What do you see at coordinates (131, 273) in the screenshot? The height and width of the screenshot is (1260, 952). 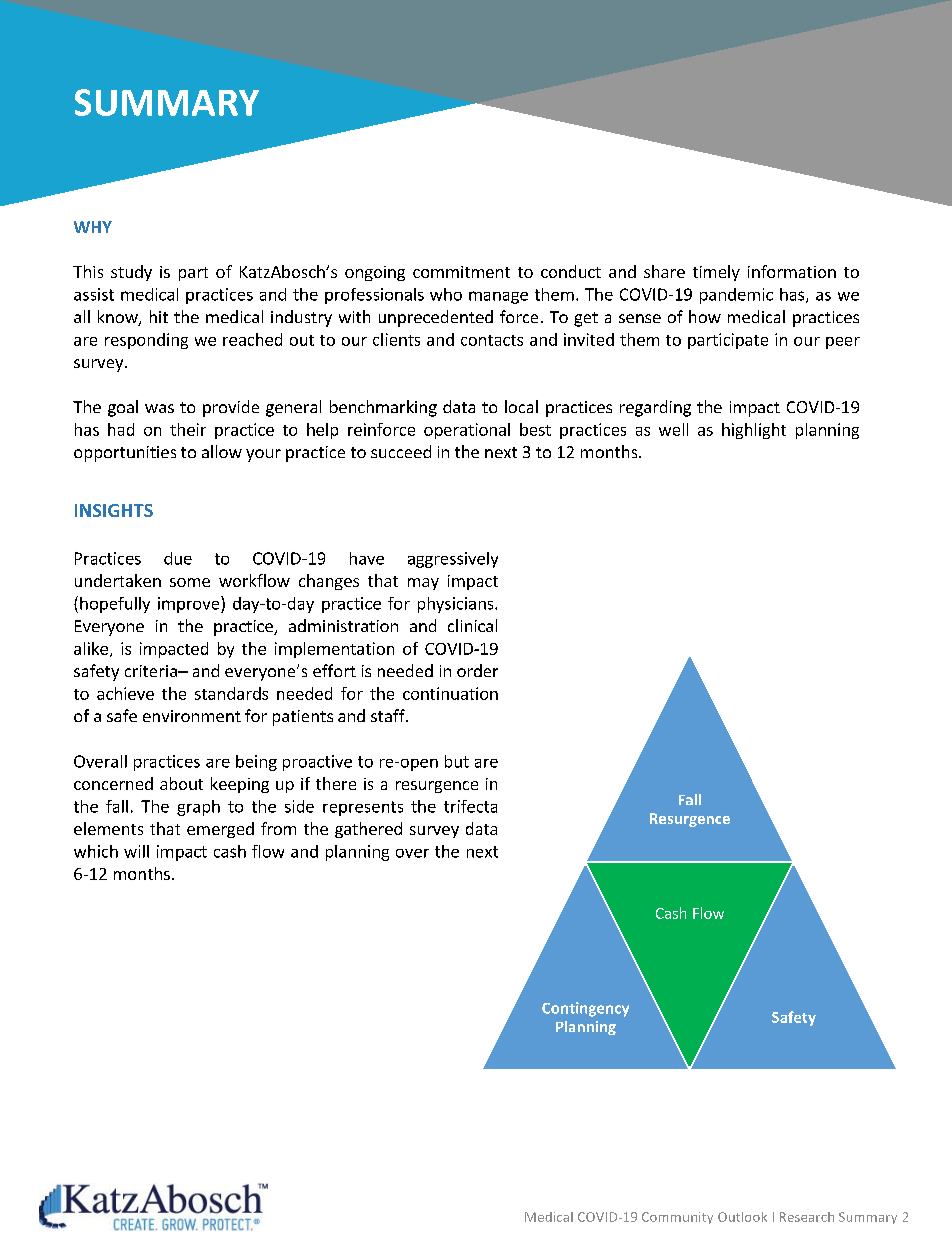 I see `study` at bounding box center [131, 273].
